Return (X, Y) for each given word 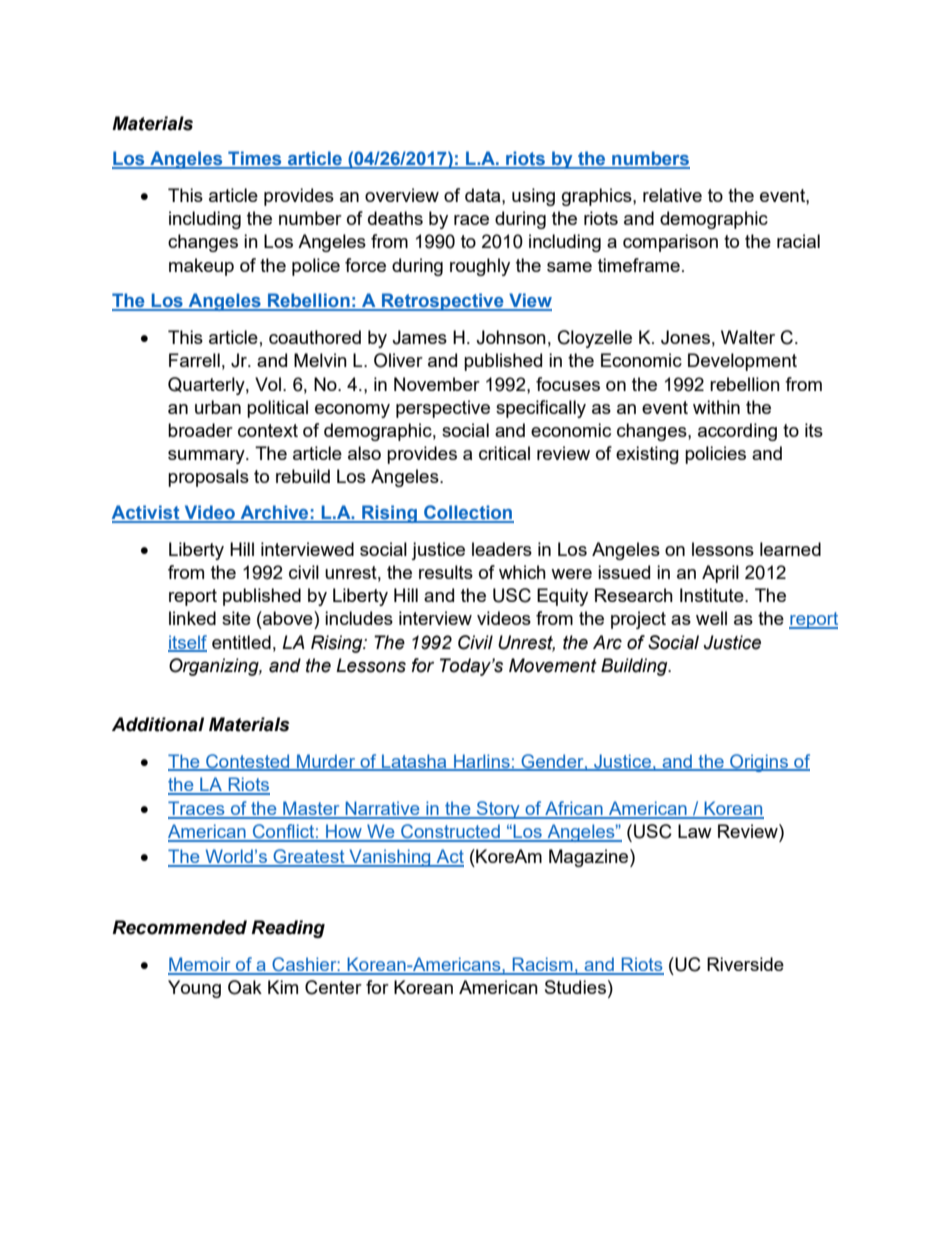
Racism (543, 965)
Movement (553, 665)
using (533, 197)
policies (715, 455)
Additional (158, 724)
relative (672, 195)
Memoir (200, 965)
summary (207, 457)
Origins (759, 763)
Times (255, 159)
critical (504, 453)
